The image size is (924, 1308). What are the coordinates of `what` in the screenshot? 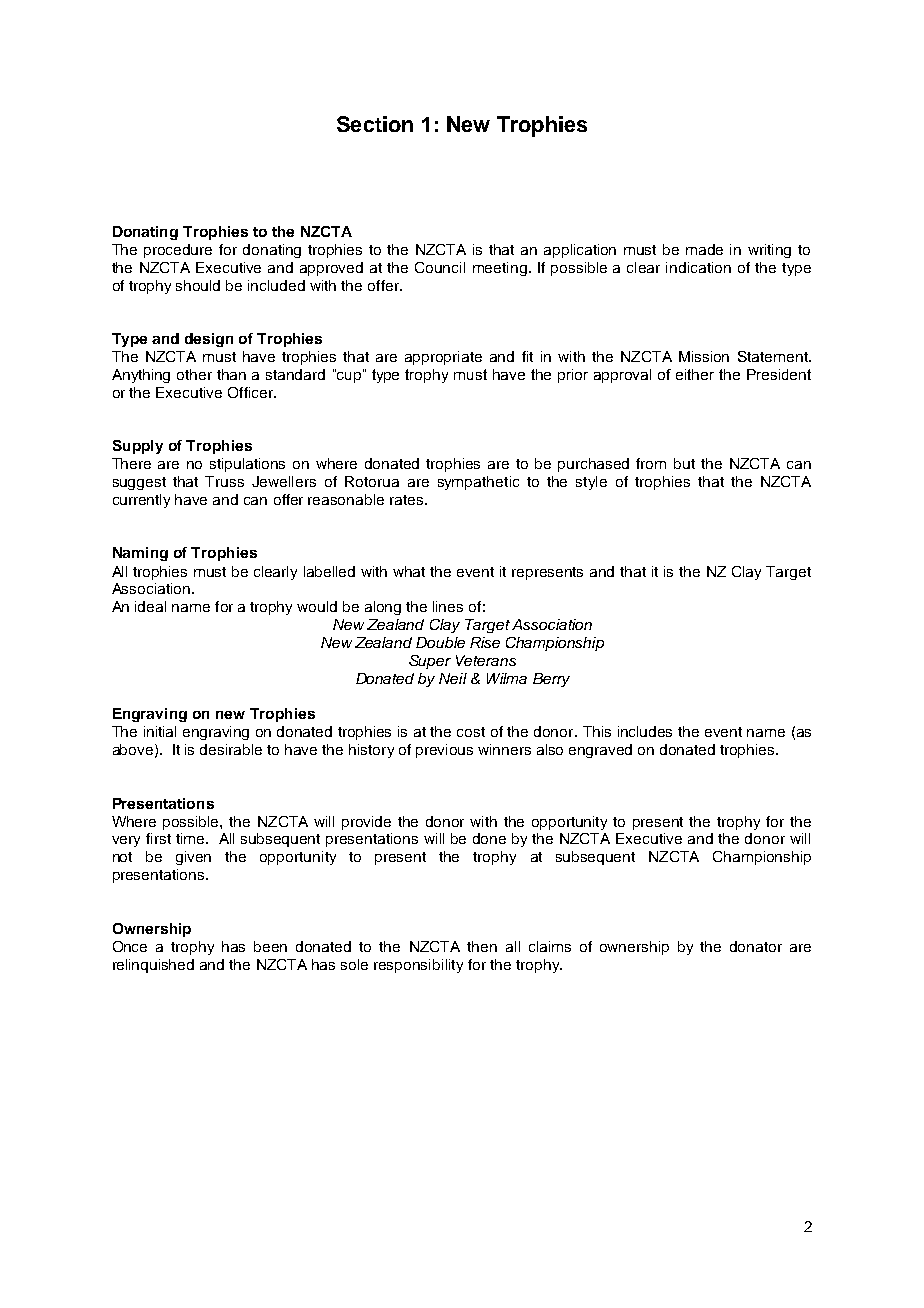 It's located at (409, 571).
